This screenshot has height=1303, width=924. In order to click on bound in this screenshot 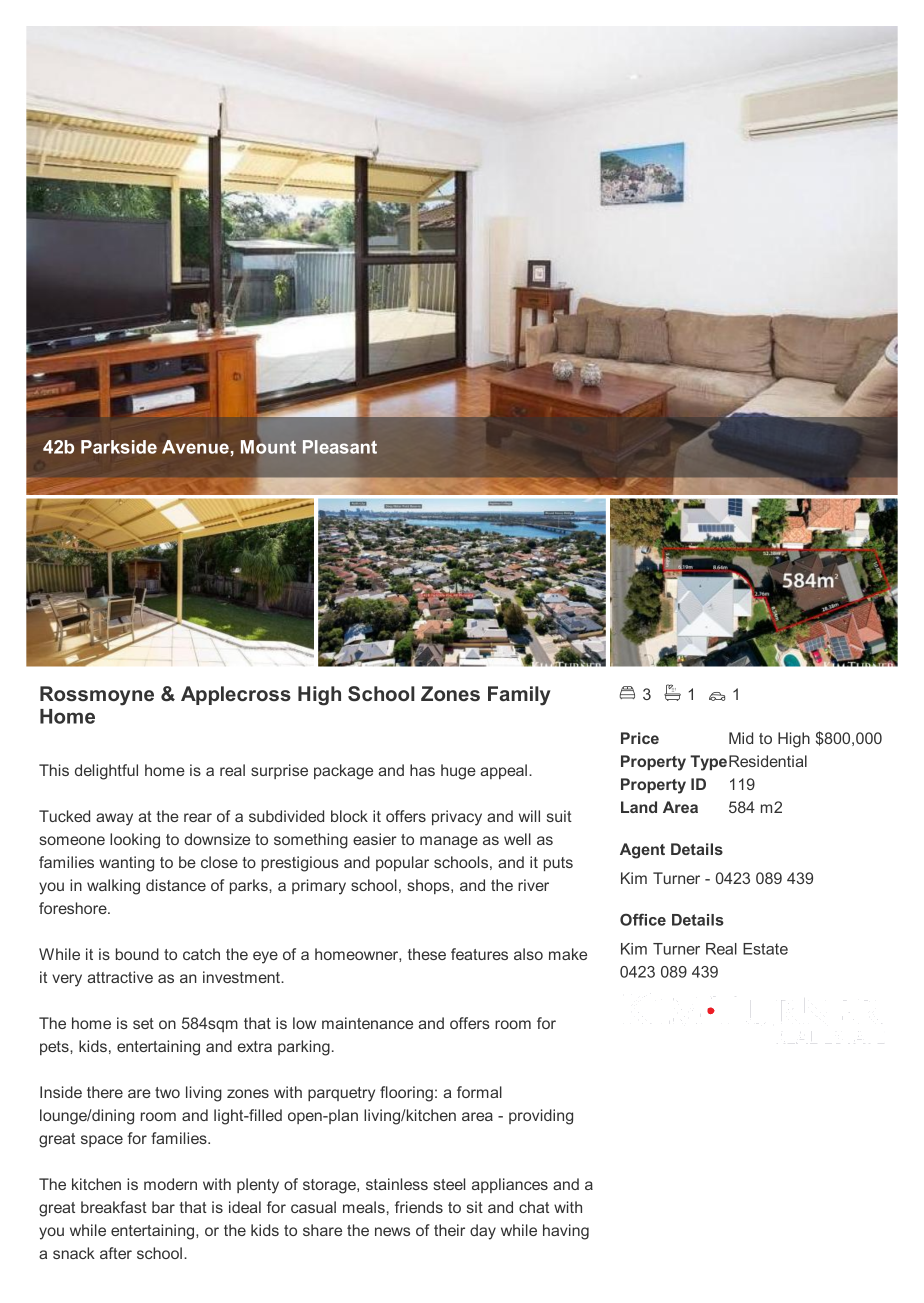, I will do `click(137, 954)`.
